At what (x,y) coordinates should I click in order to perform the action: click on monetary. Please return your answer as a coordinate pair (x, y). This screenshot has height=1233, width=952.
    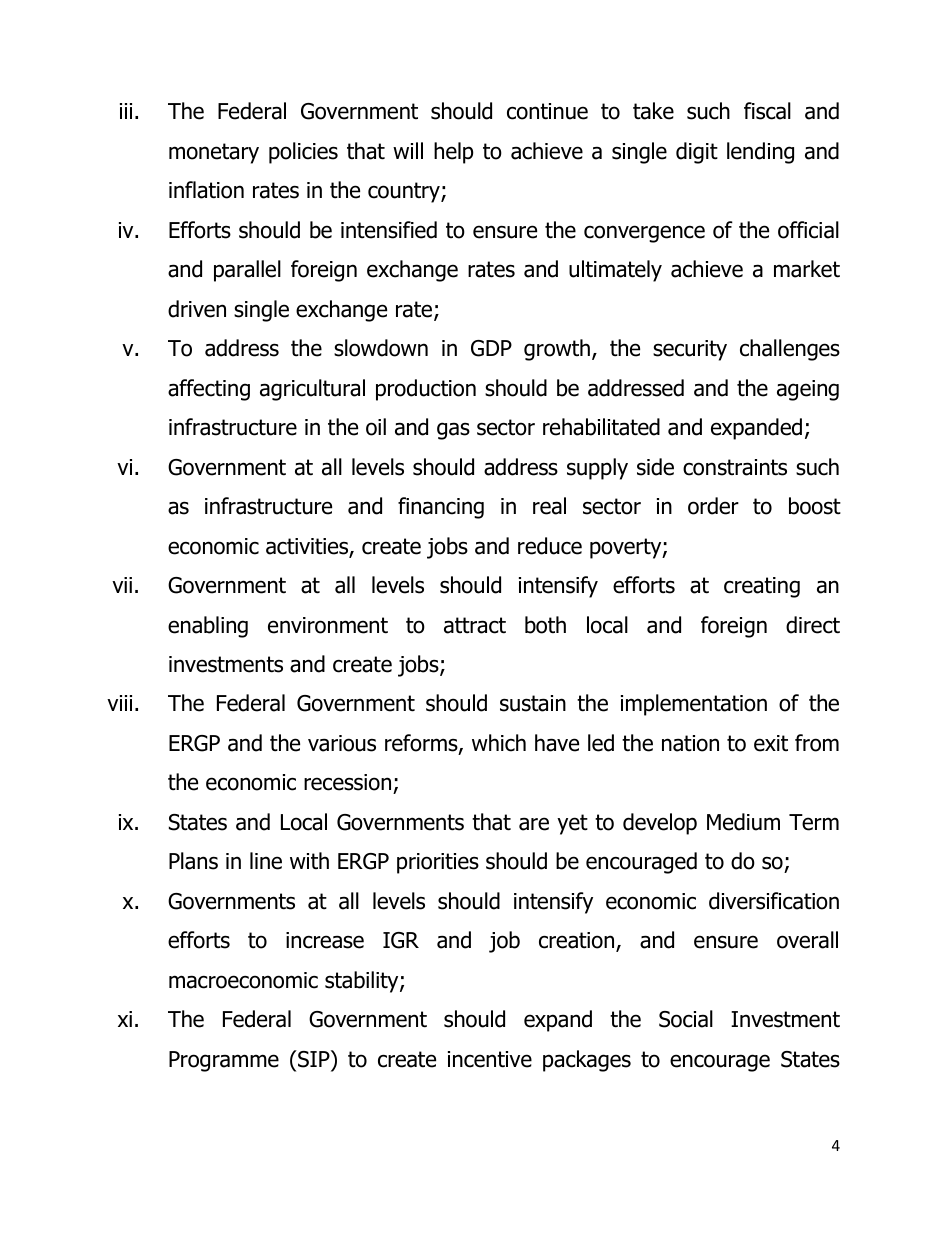
    Looking at the image, I should click on (214, 153).
